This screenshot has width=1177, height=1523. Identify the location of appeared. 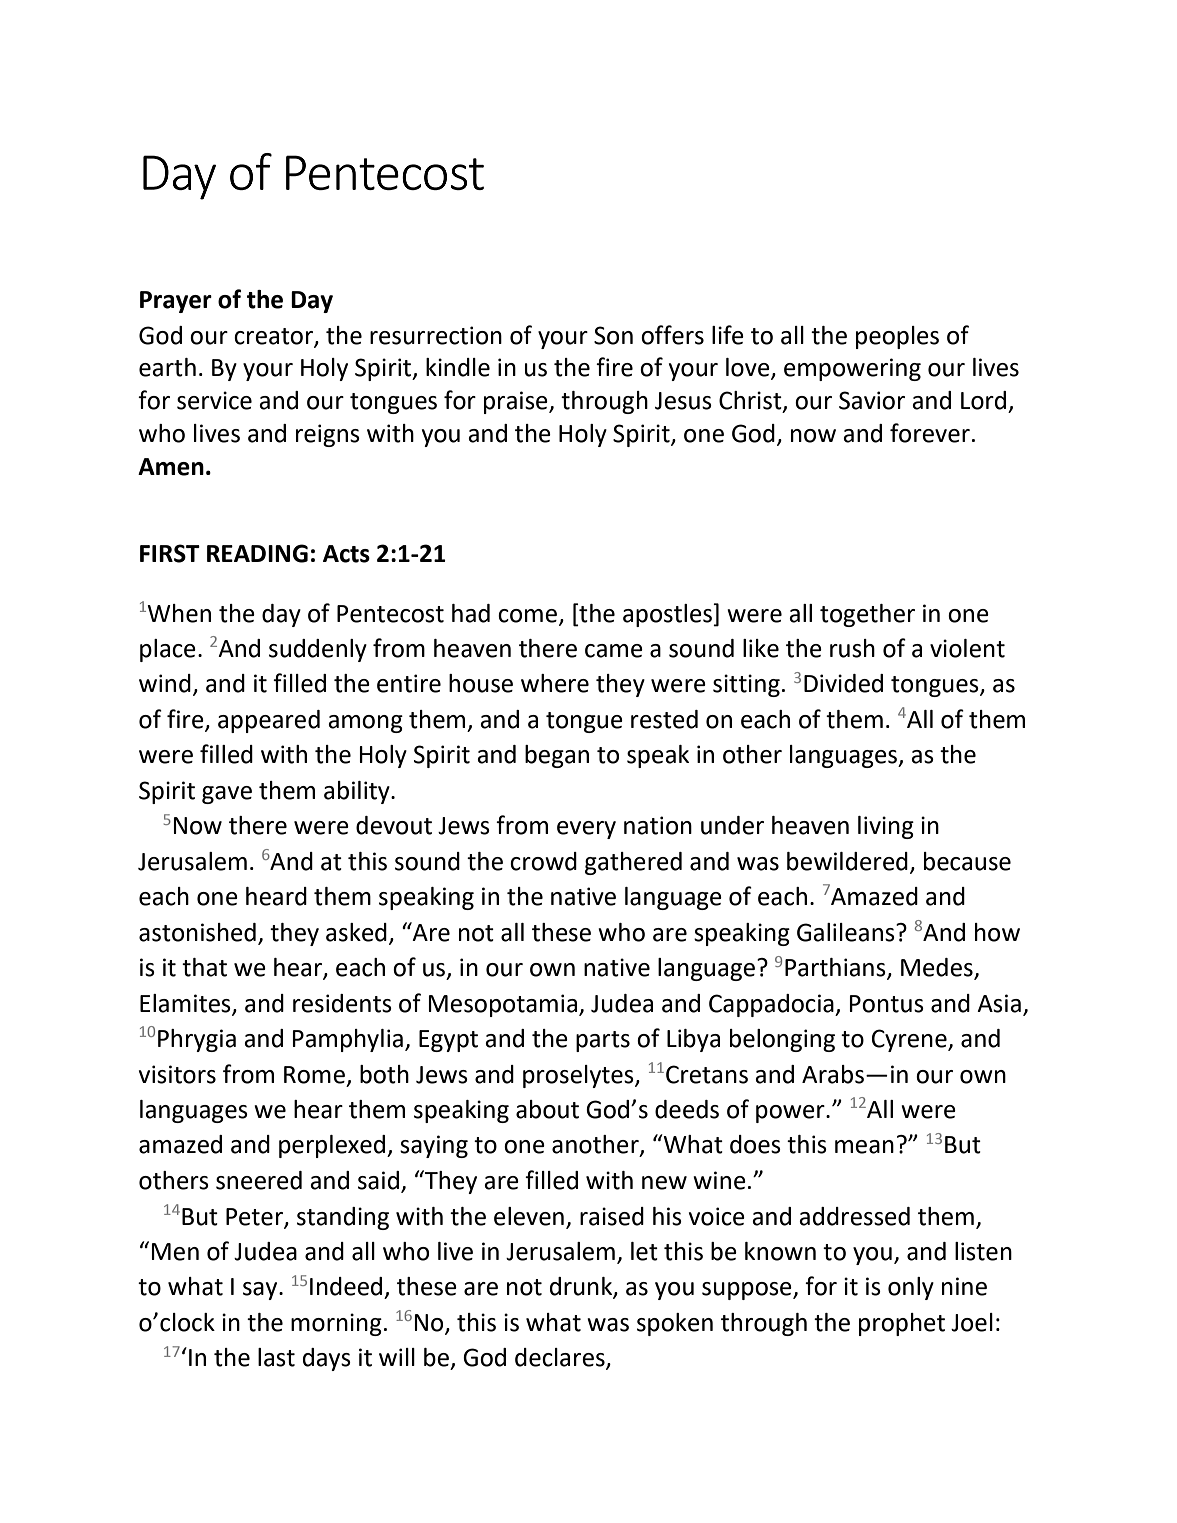
(269, 721).
